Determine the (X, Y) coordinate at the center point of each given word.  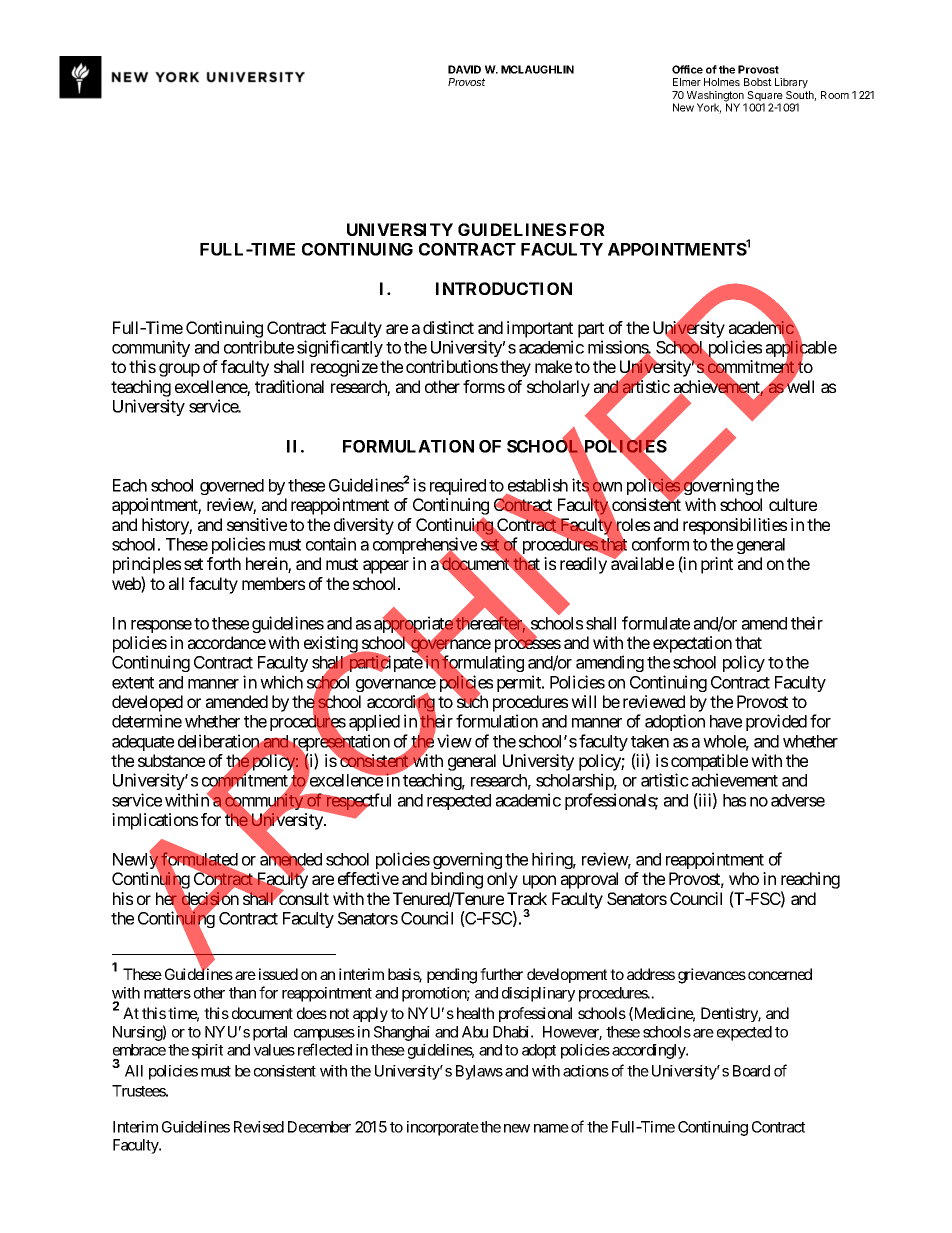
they (515, 368)
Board (751, 1071)
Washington (716, 97)
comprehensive (425, 547)
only (502, 880)
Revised (259, 1127)
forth (224, 563)
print (717, 565)
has (734, 800)
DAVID (464, 69)
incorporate (443, 1128)
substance (171, 760)
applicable (801, 350)
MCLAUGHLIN (537, 69)
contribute (259, 347)
